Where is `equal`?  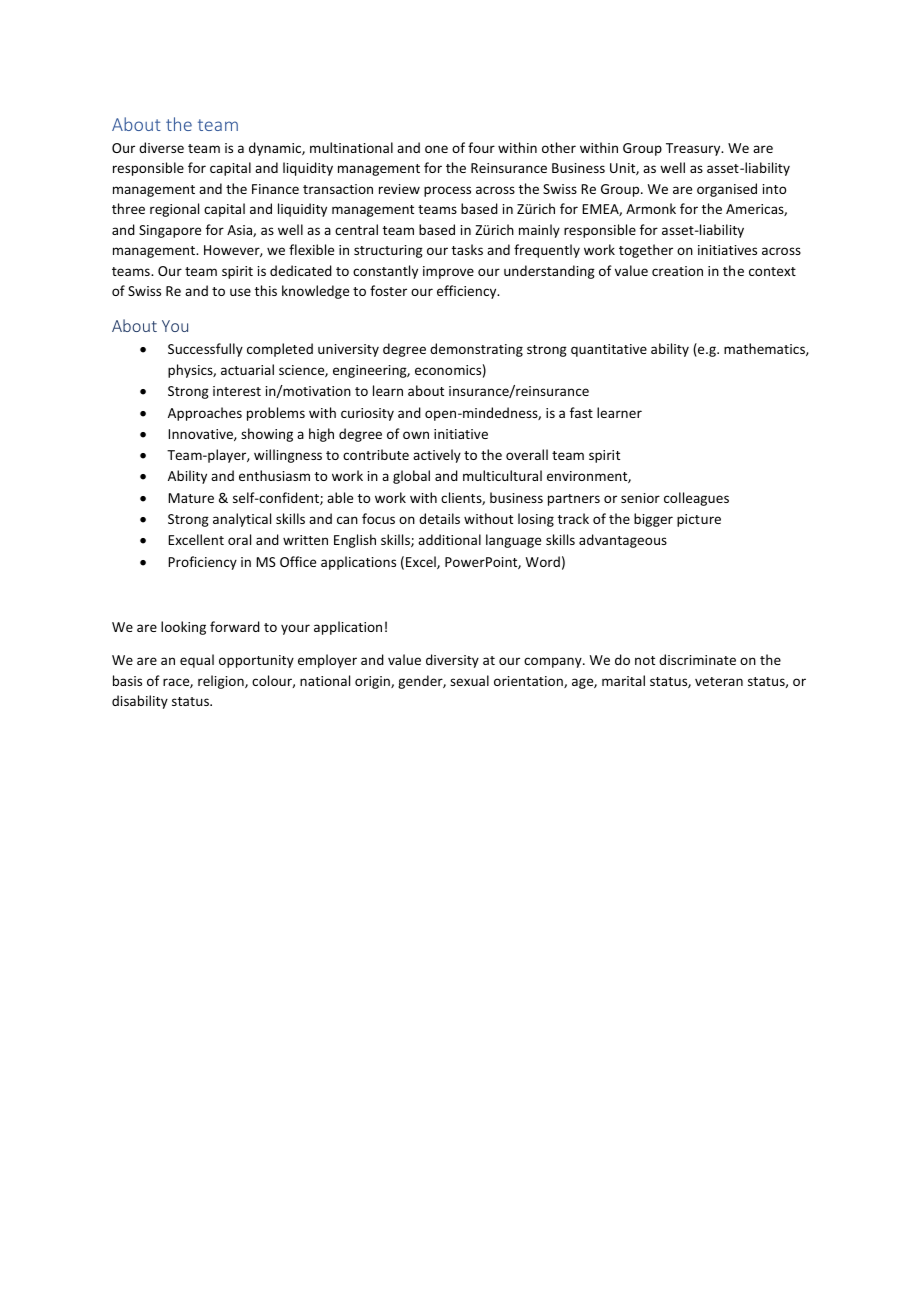 equal is located at coordinates (197, 661).
